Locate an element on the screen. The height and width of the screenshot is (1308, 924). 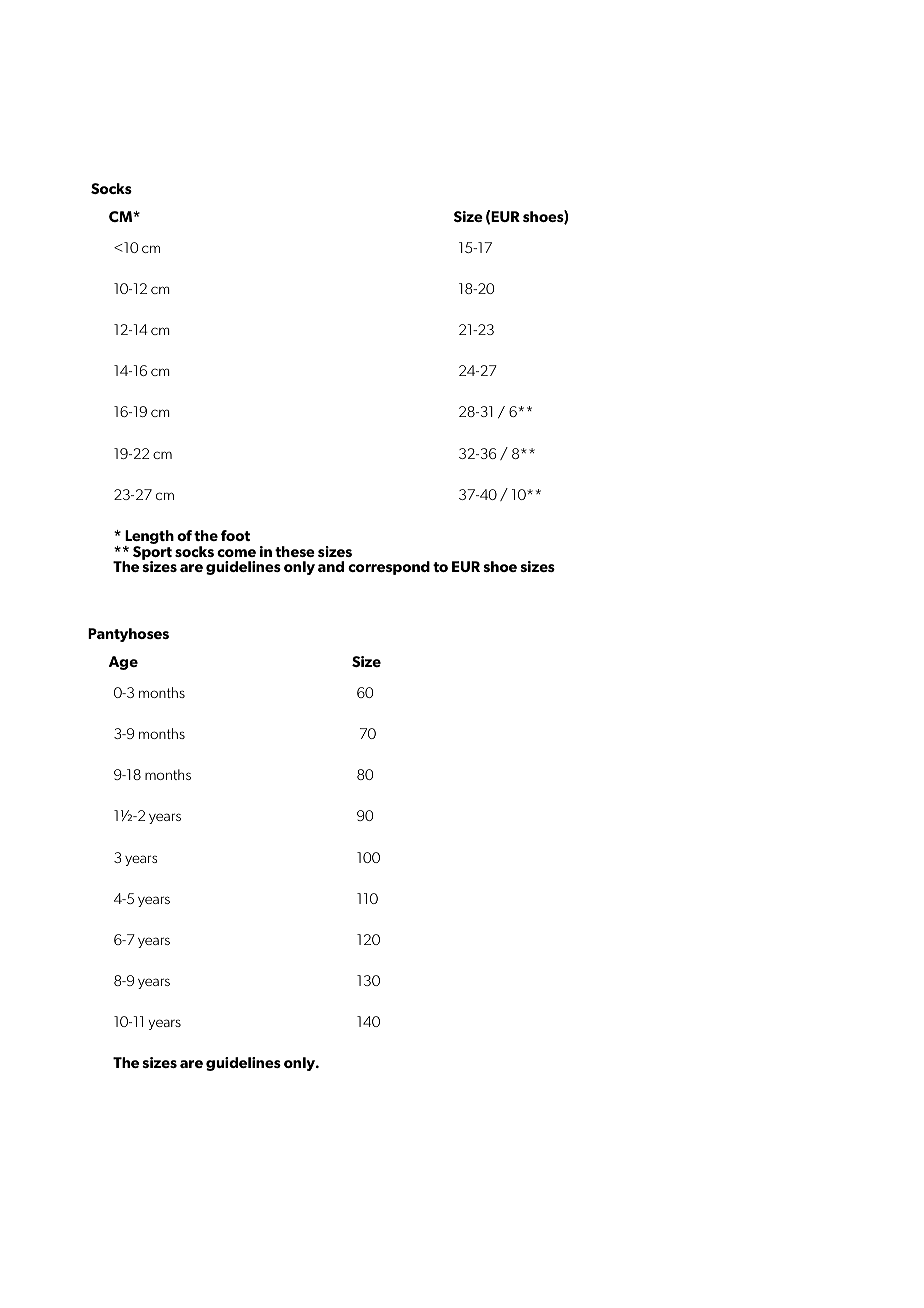
Age is located at coordinates (123, 663).
